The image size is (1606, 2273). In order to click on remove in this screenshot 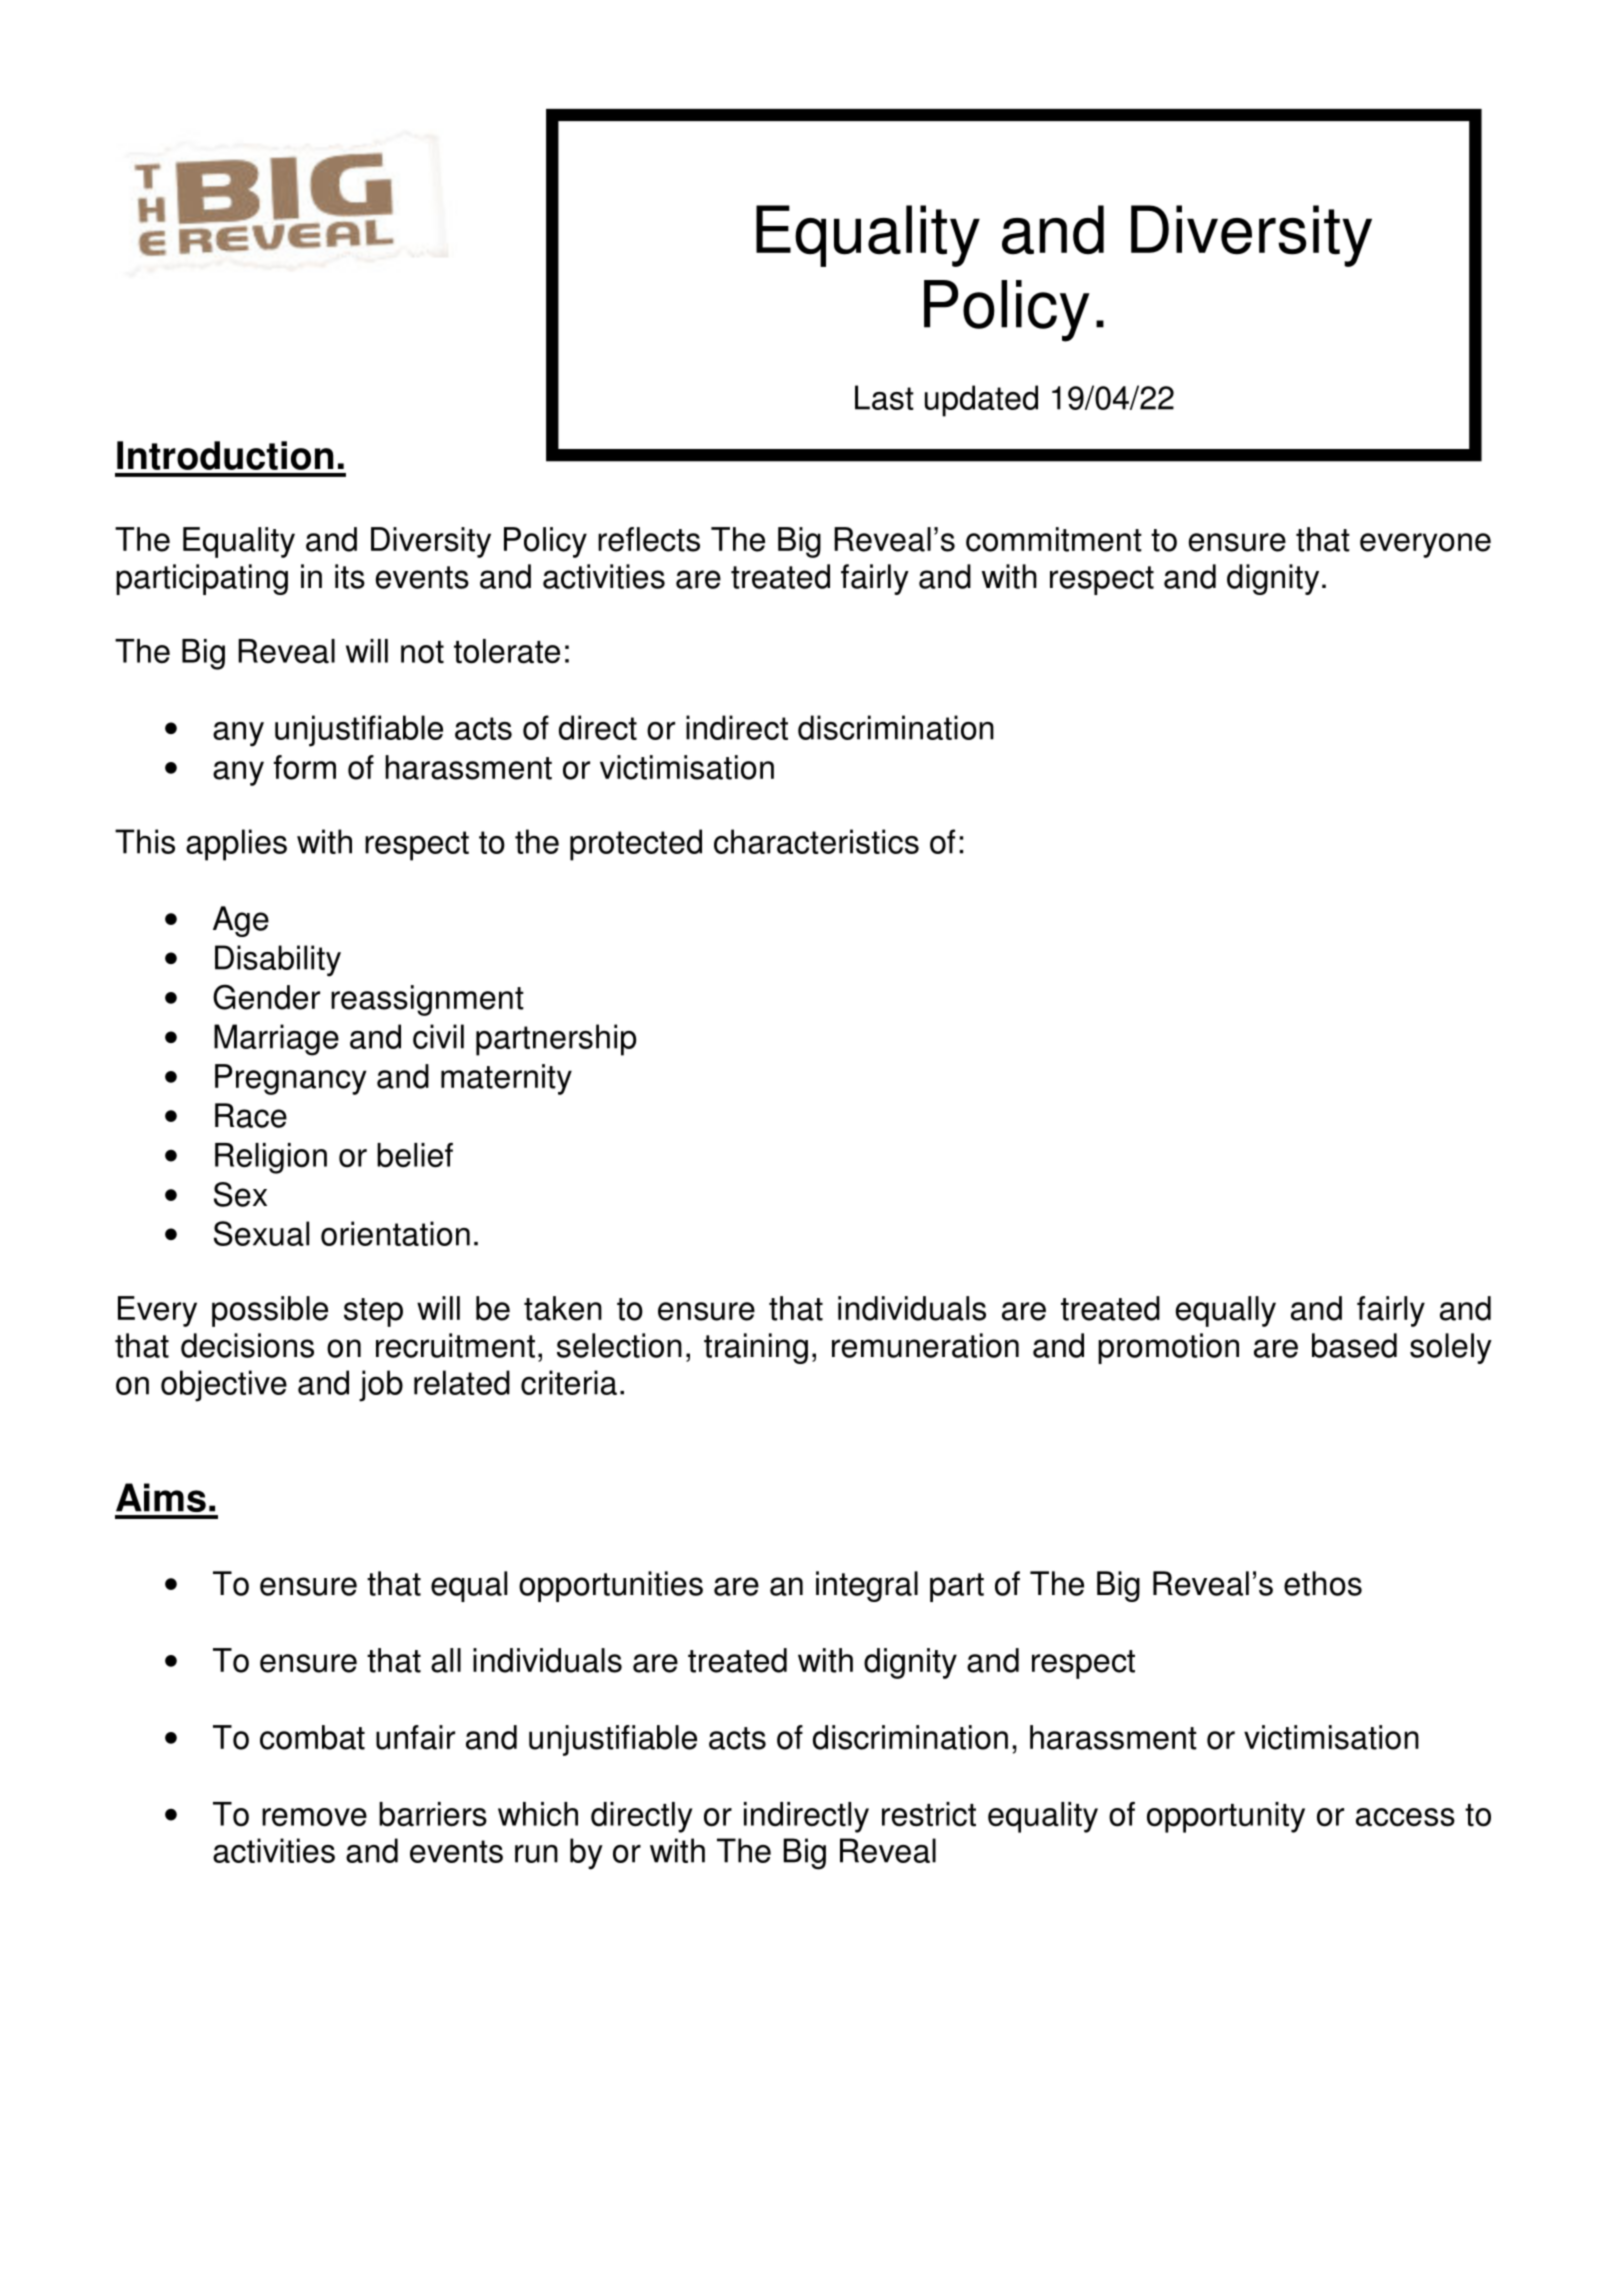, I will do `click(314, 1817)`.
